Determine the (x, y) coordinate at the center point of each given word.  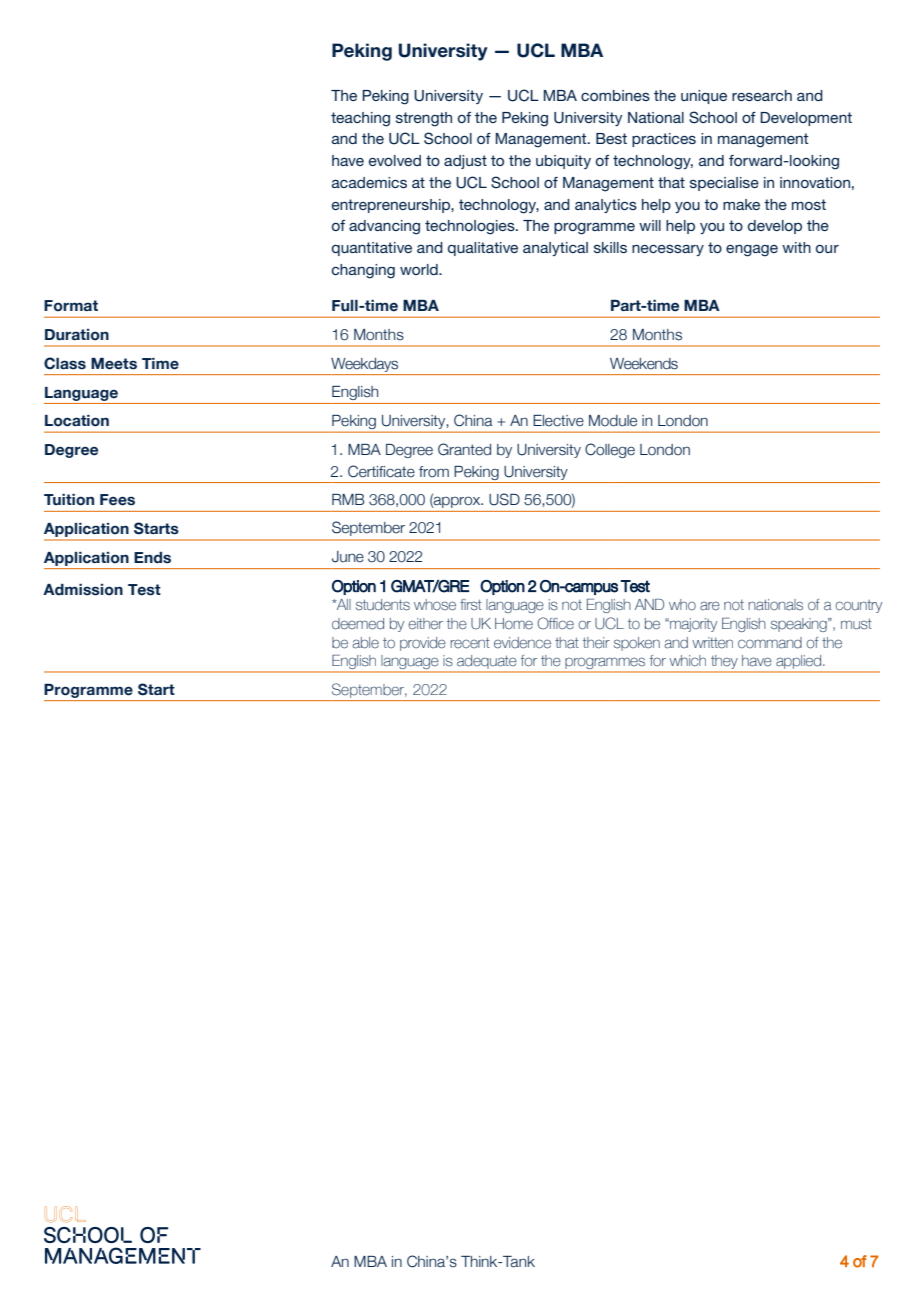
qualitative (483, 249)
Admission (83, 590)
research (762, 95)
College (610, 450)
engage (752, 251)
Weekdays (364, 365)
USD (504, 499)
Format (71, 306)
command (770, 643)
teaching (360, 119)
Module (613, 421)
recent (470, 643)
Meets (114, 364)
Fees (117, 500)
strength (424, 119)
